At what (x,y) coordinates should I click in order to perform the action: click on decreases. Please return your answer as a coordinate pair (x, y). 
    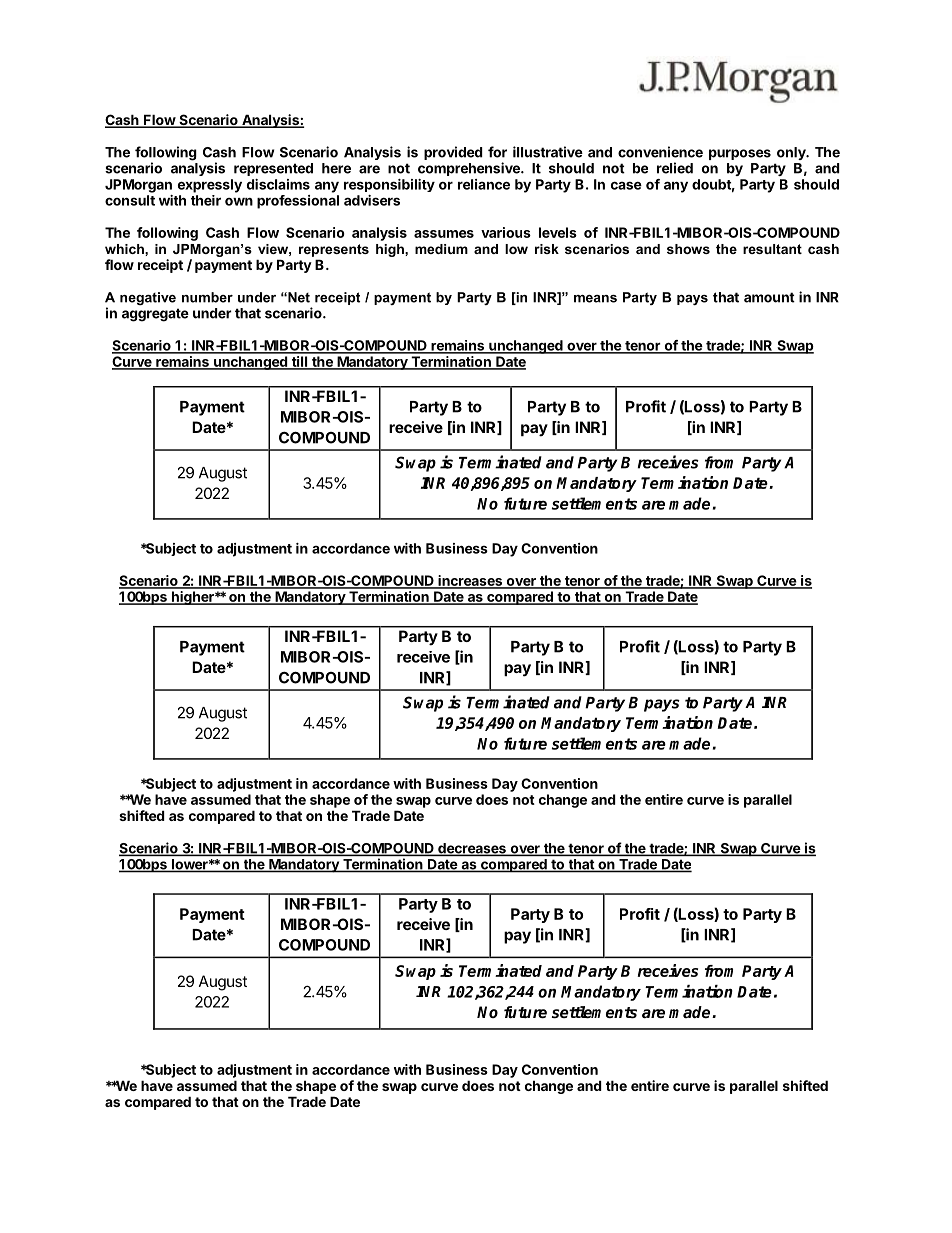
    Looking at the image, I should click on (472, 849).
